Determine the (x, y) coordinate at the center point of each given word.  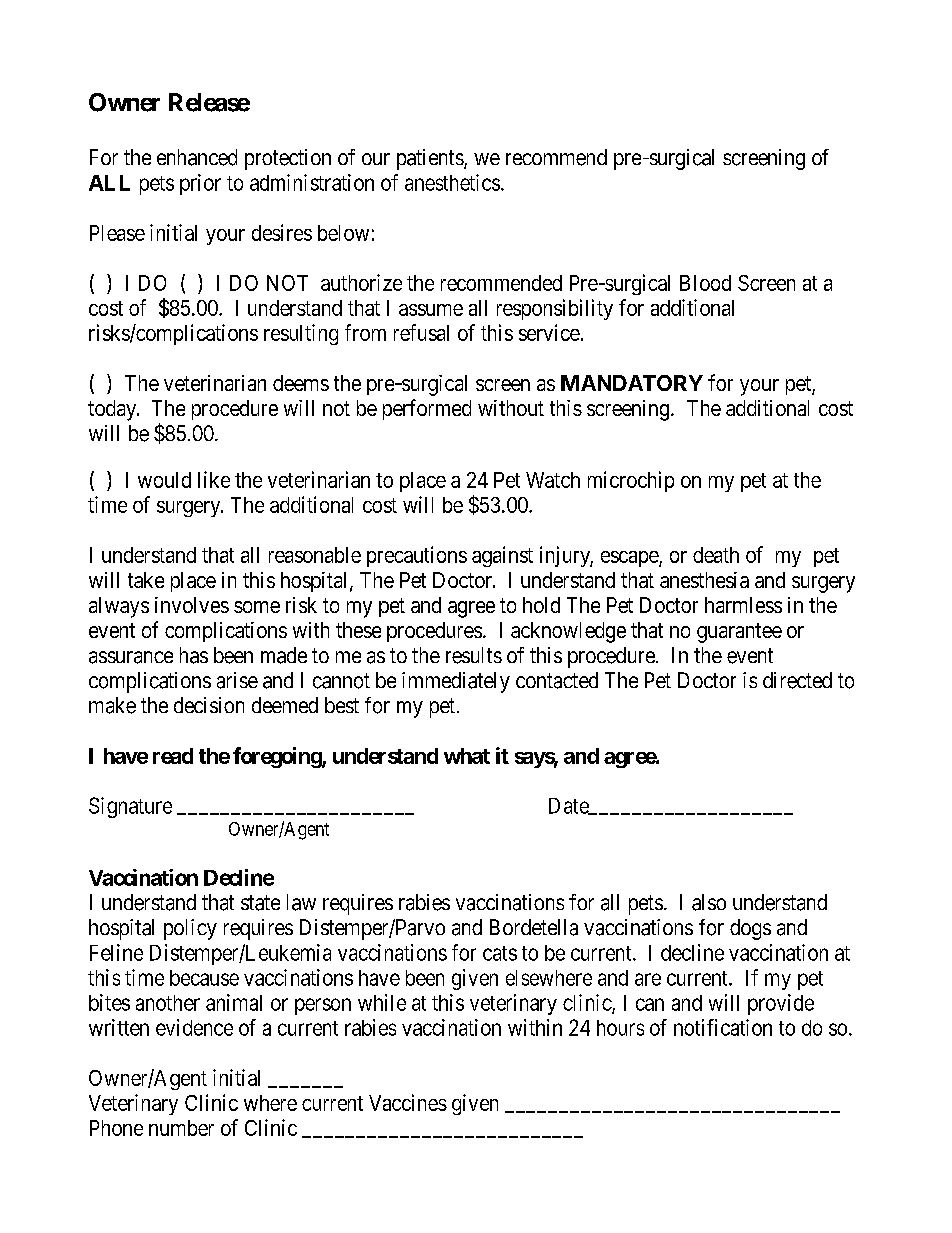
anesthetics (452, 182)
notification (723, 1027)
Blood (705, 283)
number (181, 1128)
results (474, 655)
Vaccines (408, 1102)
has (194, 655)
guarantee (739, 633)
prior (200, 184)
